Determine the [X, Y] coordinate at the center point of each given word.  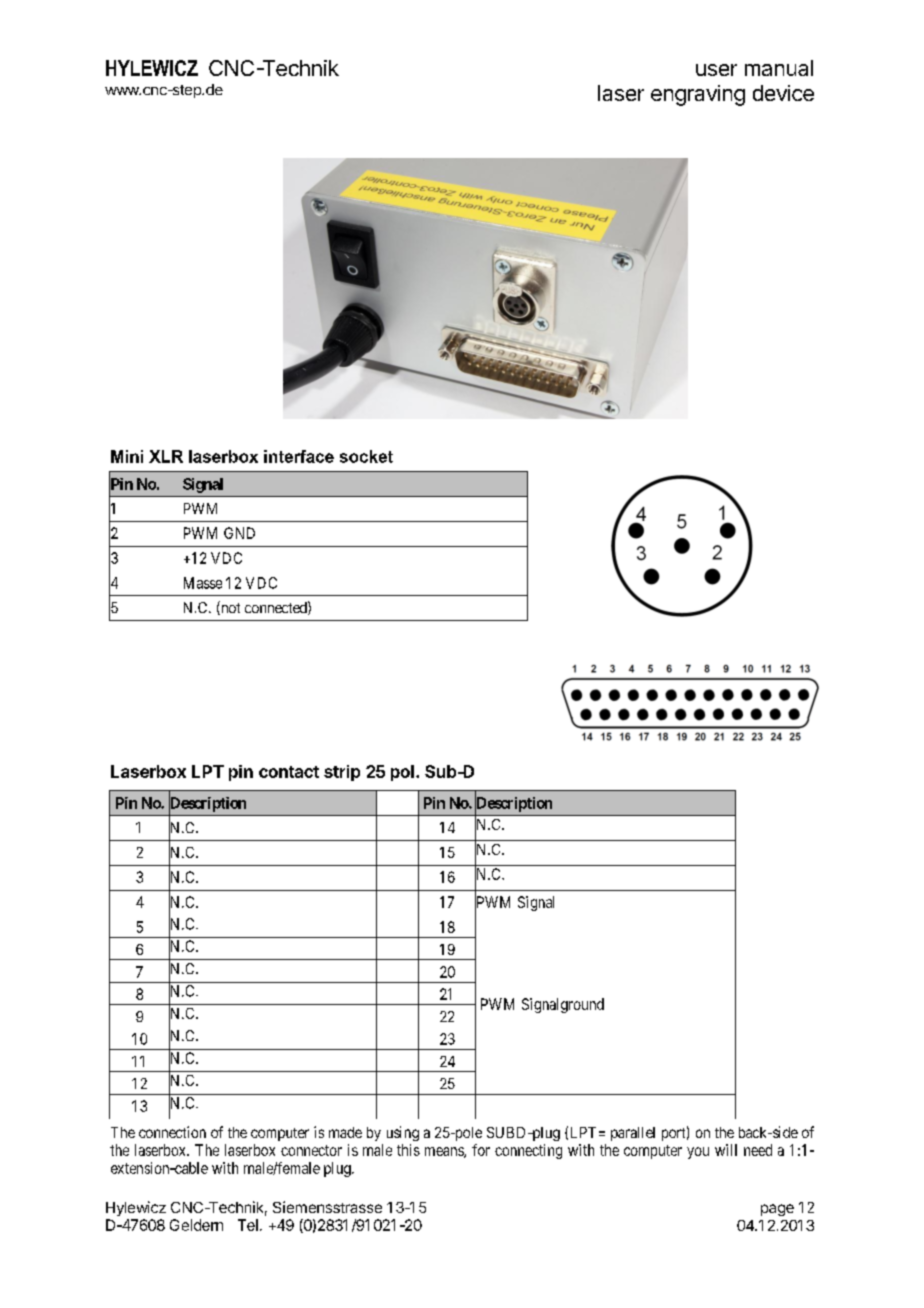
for [481, 1150]
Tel [248, 1225]
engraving [698, 95]
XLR [166, 456]
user [716, 70]
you [698, 1153]
